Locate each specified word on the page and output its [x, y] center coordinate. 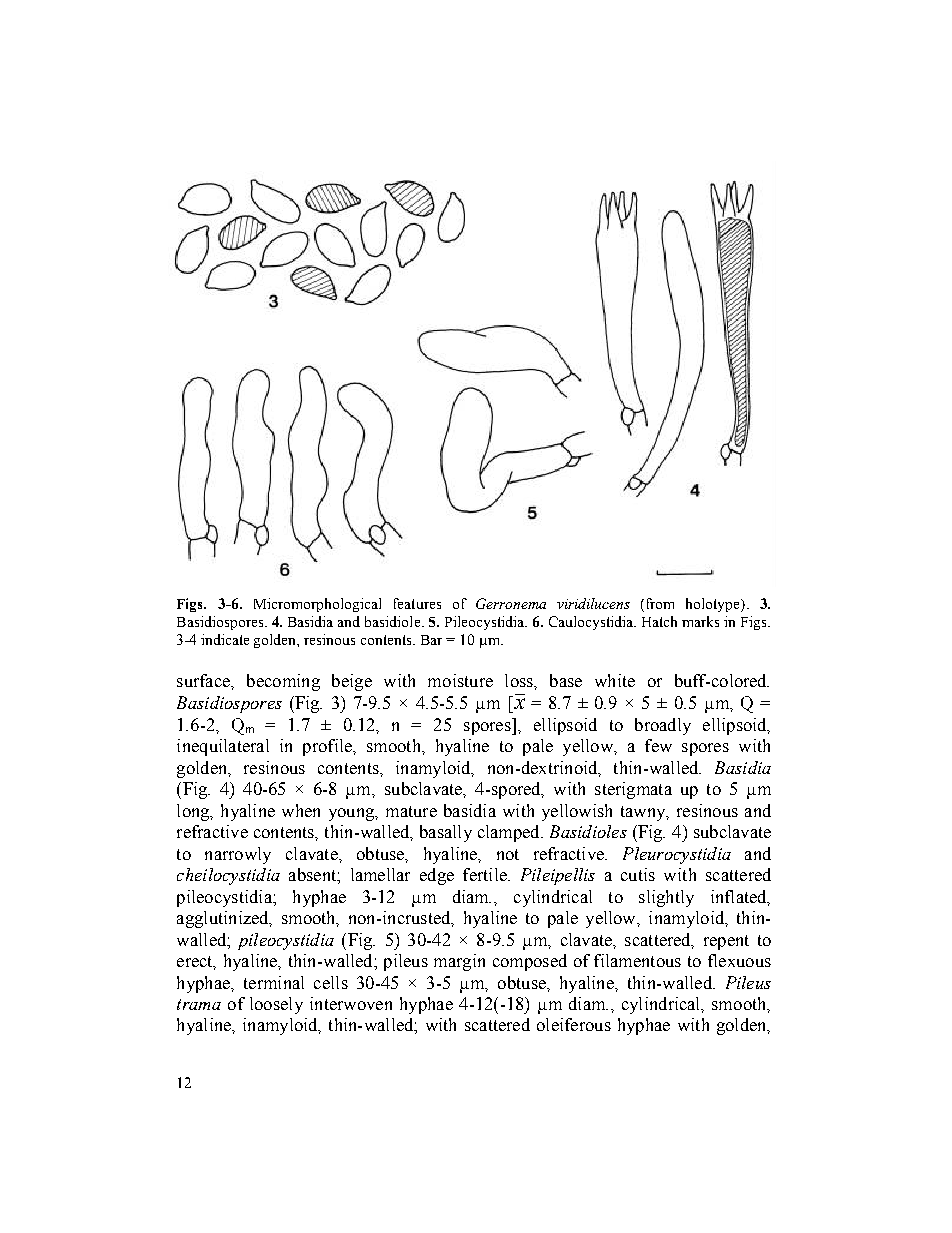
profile [328, 747]
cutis [638, 874]
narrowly [238, 855]
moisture [460, 680]
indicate [225, 639]
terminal [274, 982]
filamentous [637, 960]
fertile [486, 874]
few [658, 745]
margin [459, 962]
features [417, 603]
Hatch [659, 621]
